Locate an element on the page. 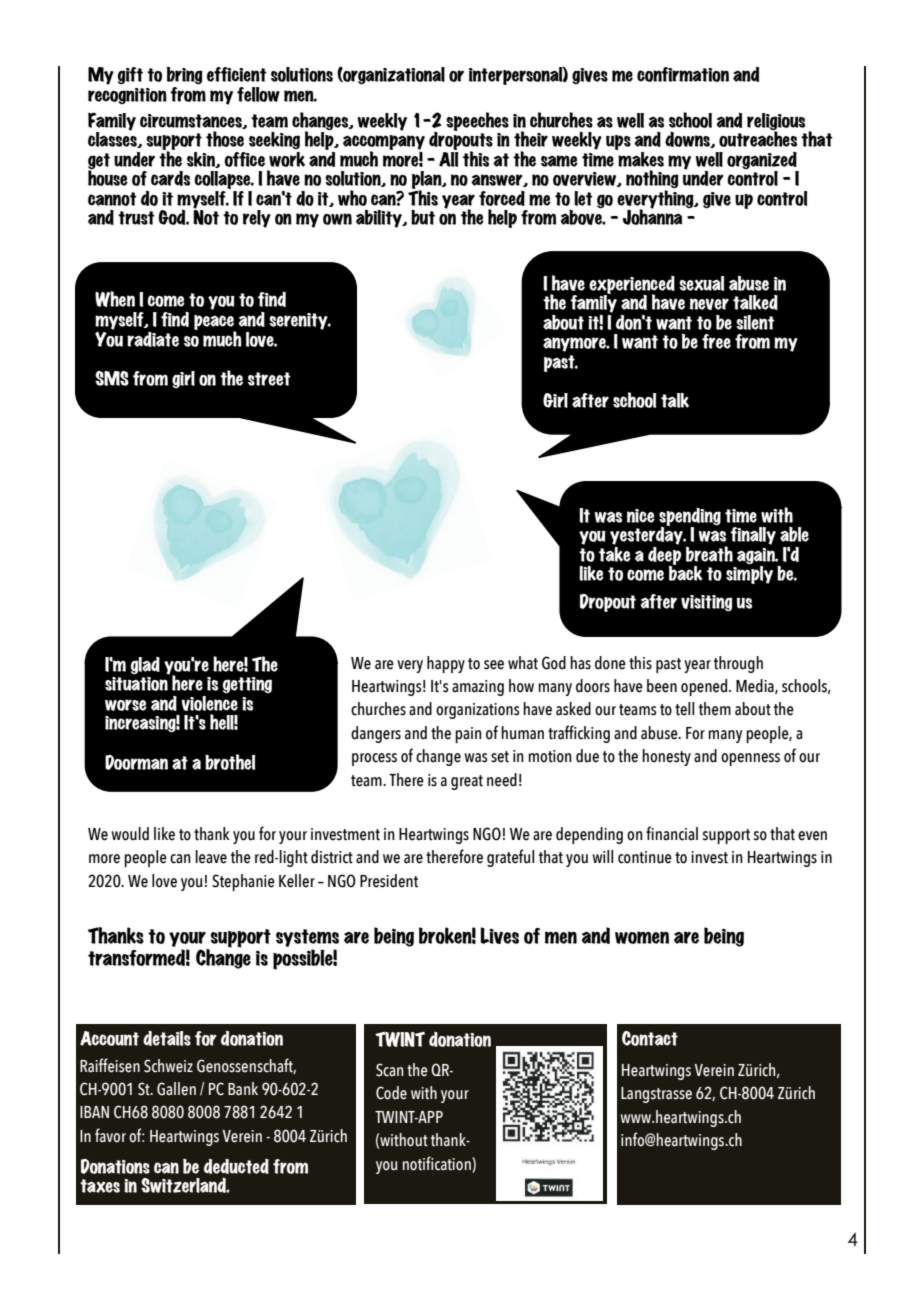 This image has height=1308, width=924. religious is located at coordinates (776, 123).
